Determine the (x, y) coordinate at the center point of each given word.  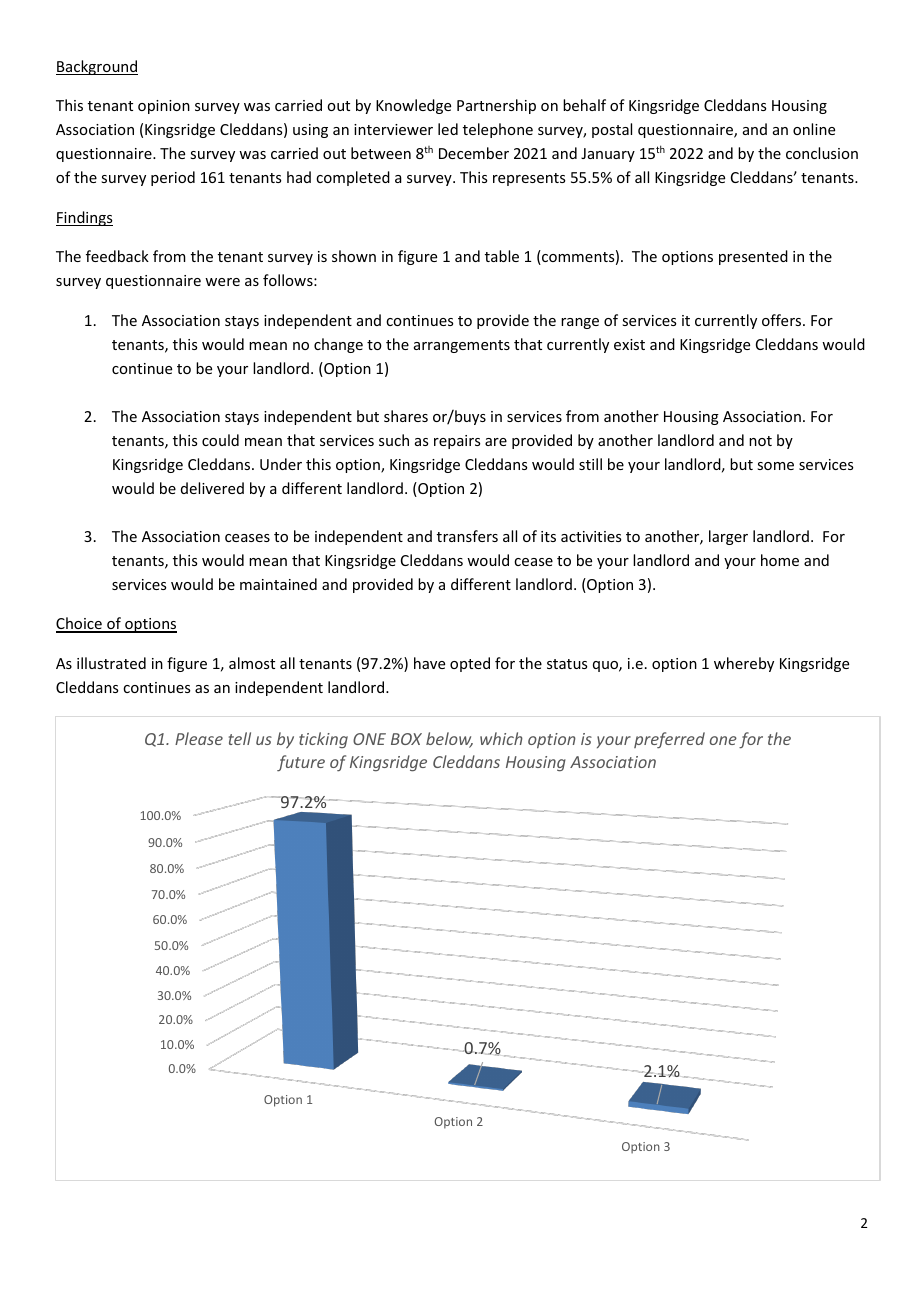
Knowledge (413, 106)
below (449, 740)
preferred (669, 740)
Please (199, 738)
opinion (164, 107)
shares (406, 416)
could (220, 440)
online (814, 129)
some (775, 466)
